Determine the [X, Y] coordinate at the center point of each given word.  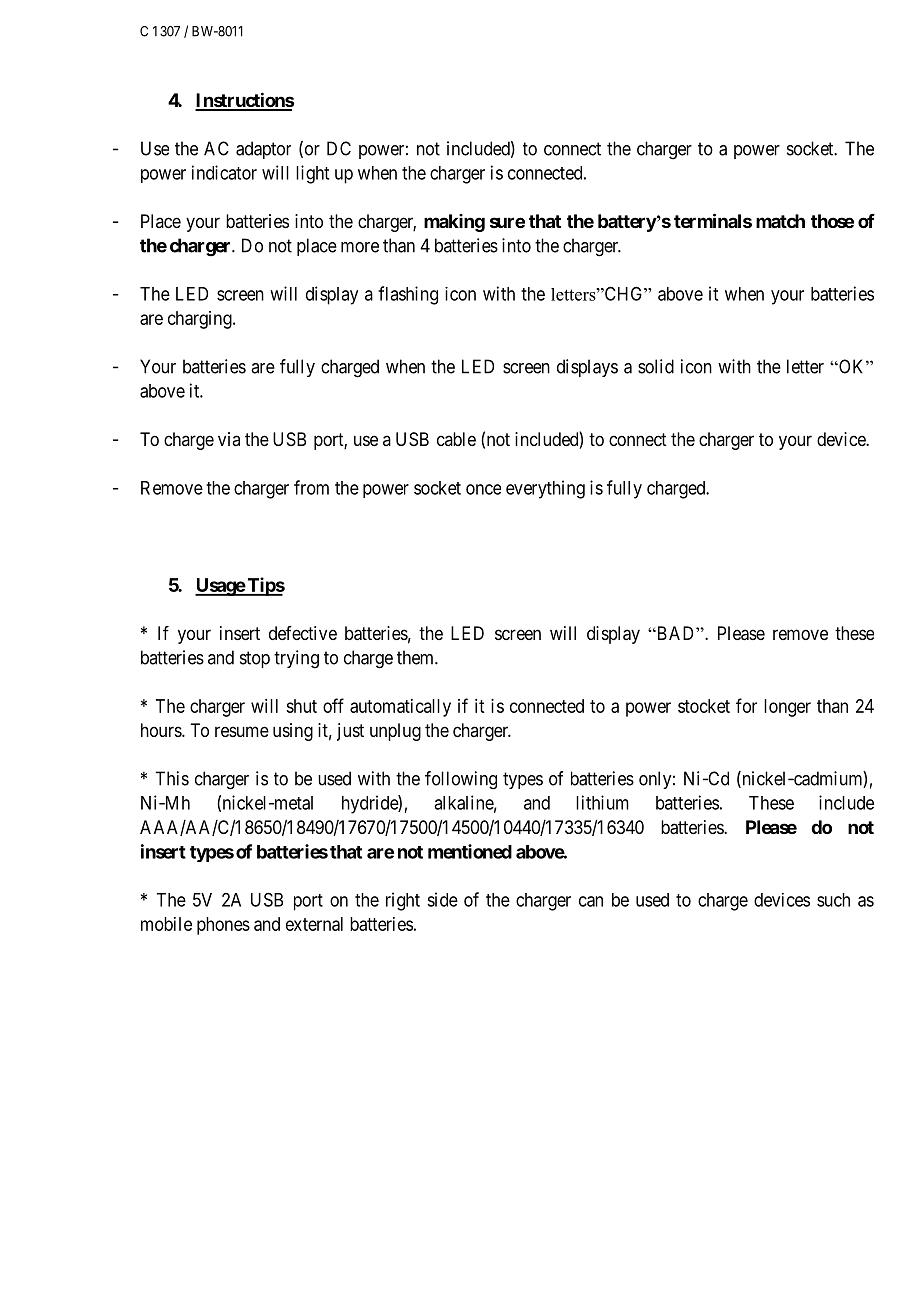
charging [201, 320]
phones [223, 926]
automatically [400, 708]
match [780, 221]
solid [656, 366]
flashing [408, 295]
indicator [224, 172]
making [454, 223]
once [483, 489]
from [311, 487]
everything [545, 489]
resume [242, 731]
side [442, 899]
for [746, 705]
